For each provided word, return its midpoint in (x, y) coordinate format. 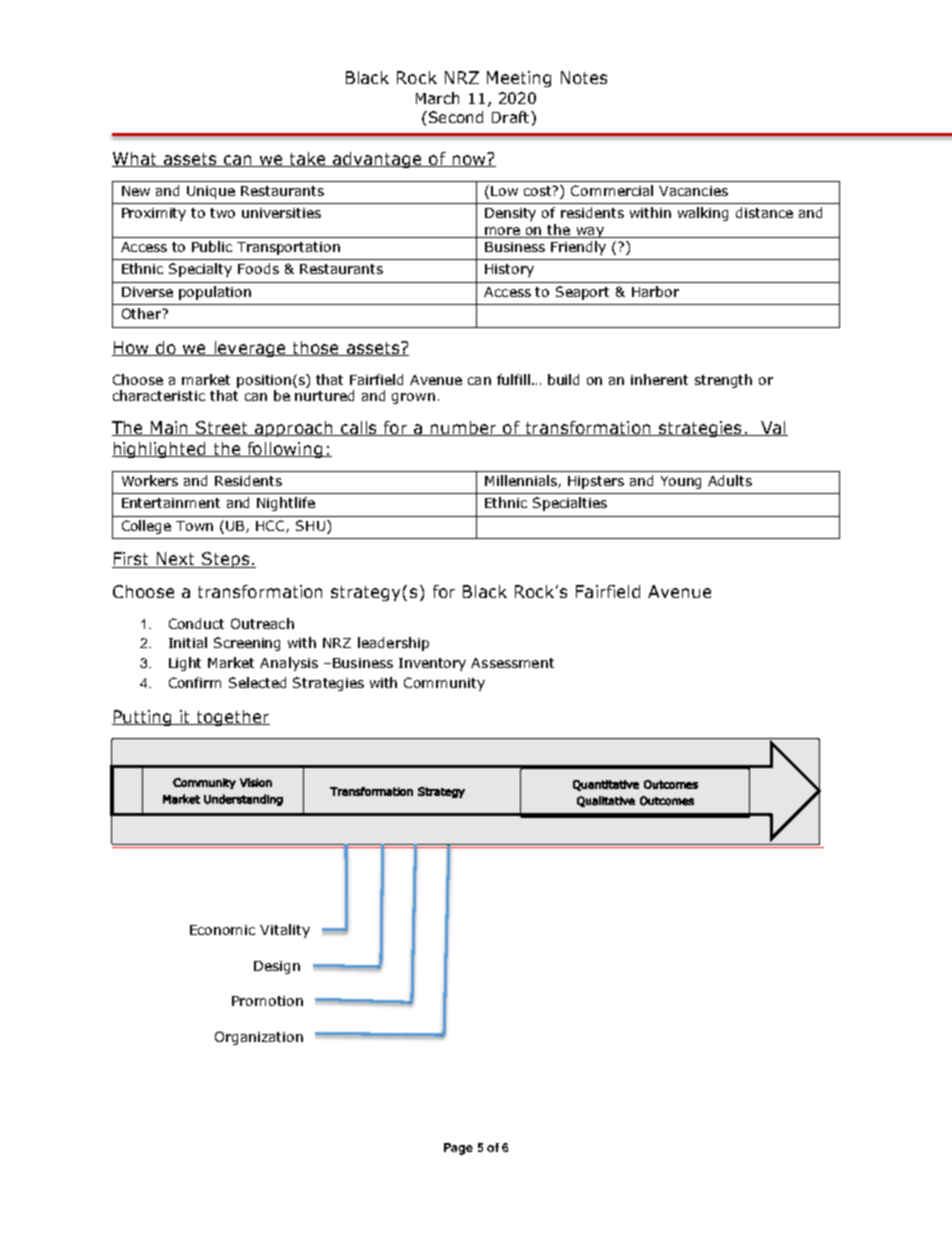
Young (681, 482)
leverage (250, 349)
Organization (259, 1038)
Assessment (512, 663)
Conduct (196, 623)
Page (458, 1149)
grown (413, 398)
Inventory (432, 664)
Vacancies (693, 191)
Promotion (267, 1001)
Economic (222, 930)
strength (723, 381)
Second (454, 117)
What (135, 159)
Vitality (285, 931)
